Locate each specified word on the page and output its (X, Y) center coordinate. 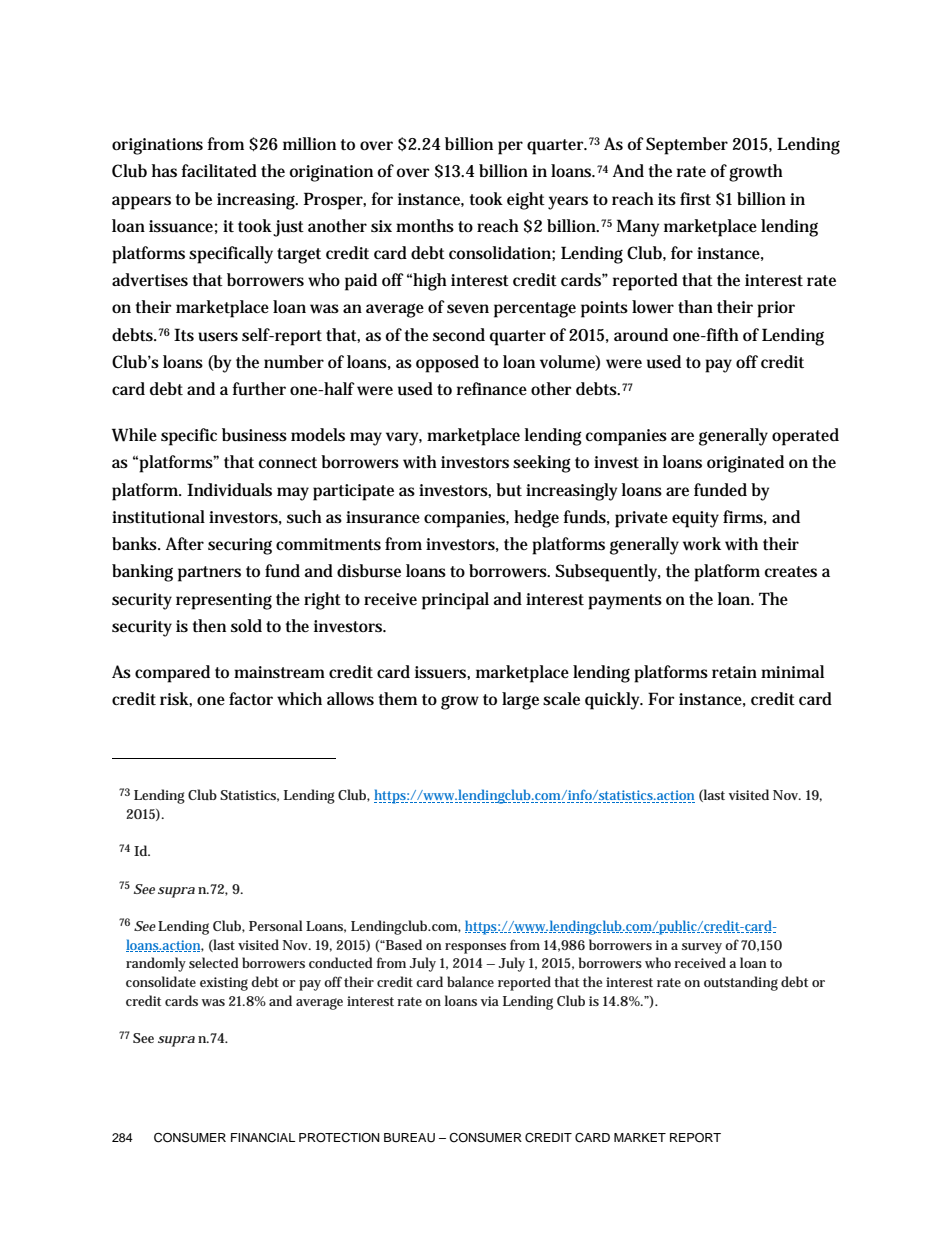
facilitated (219, 170)
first (695, 198)
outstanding (741, 983)
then (209, 625)
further (259, 389)
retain (734, 672)
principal (455, 601)
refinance (492, 388)
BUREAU (409, 1138)
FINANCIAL (263, 1138)
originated (745, 464)
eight (526, 201)
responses (475, 948)
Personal (276, 925)
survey (702, 948)
